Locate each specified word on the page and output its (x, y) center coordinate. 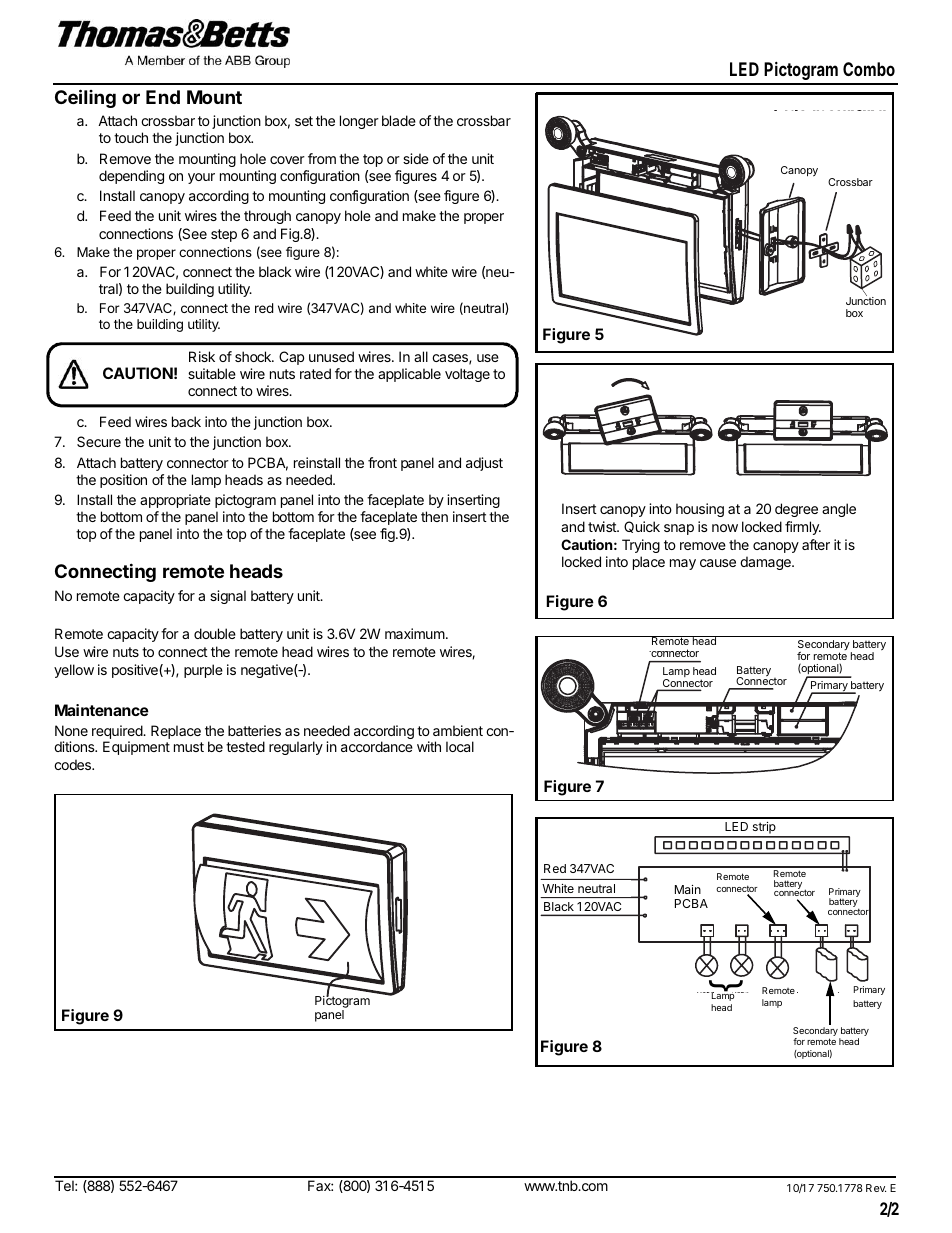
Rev (876, 1188)
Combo (869, 69)
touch (131, 137)
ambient (458, 730)
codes (73, 764)
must (189, 747)
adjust (484, 464)
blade (399, 120)
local (460, 746)
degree (796, 510)
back (186, 421)
